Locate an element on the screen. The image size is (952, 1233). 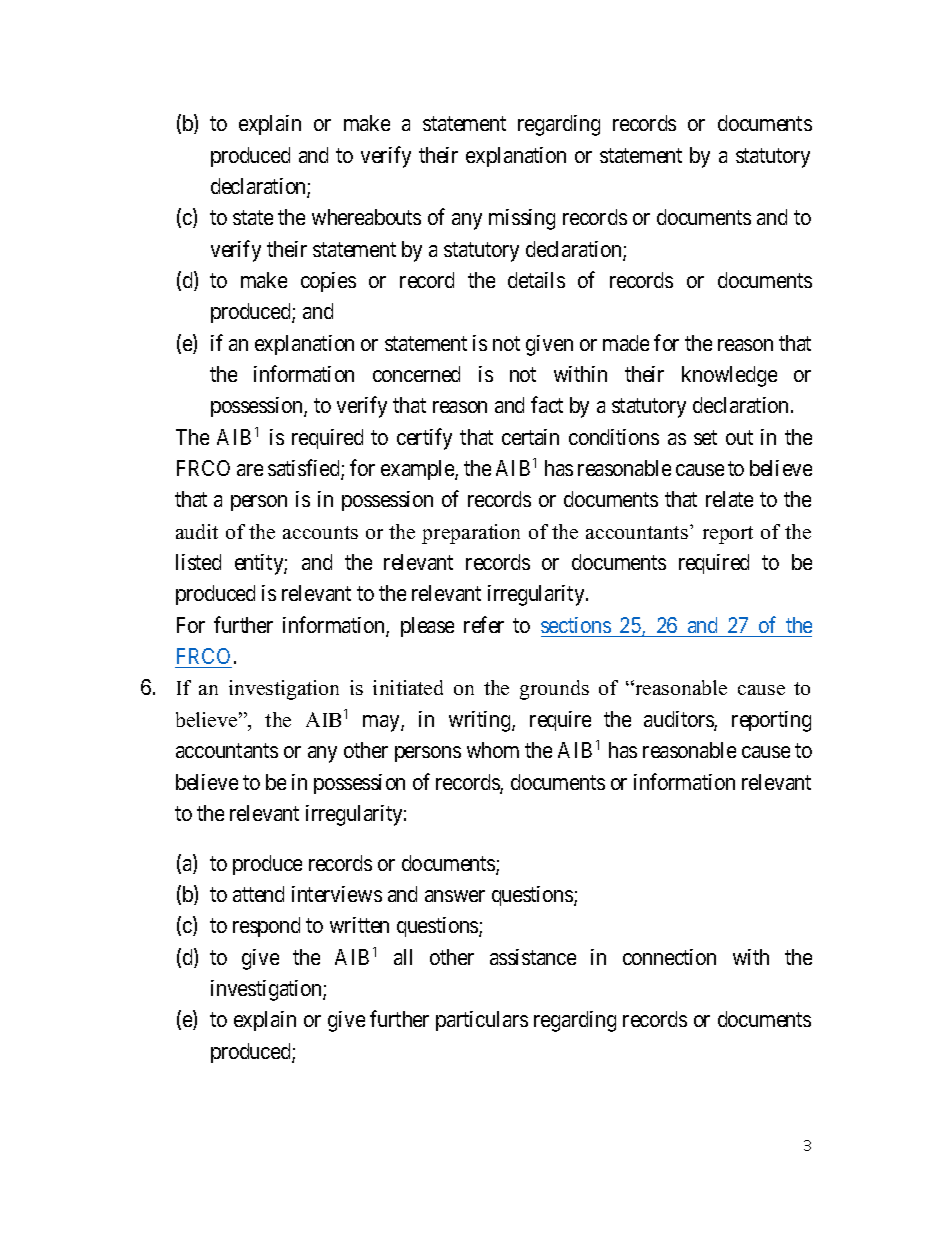
copies is located at coordinates (328, 282).
